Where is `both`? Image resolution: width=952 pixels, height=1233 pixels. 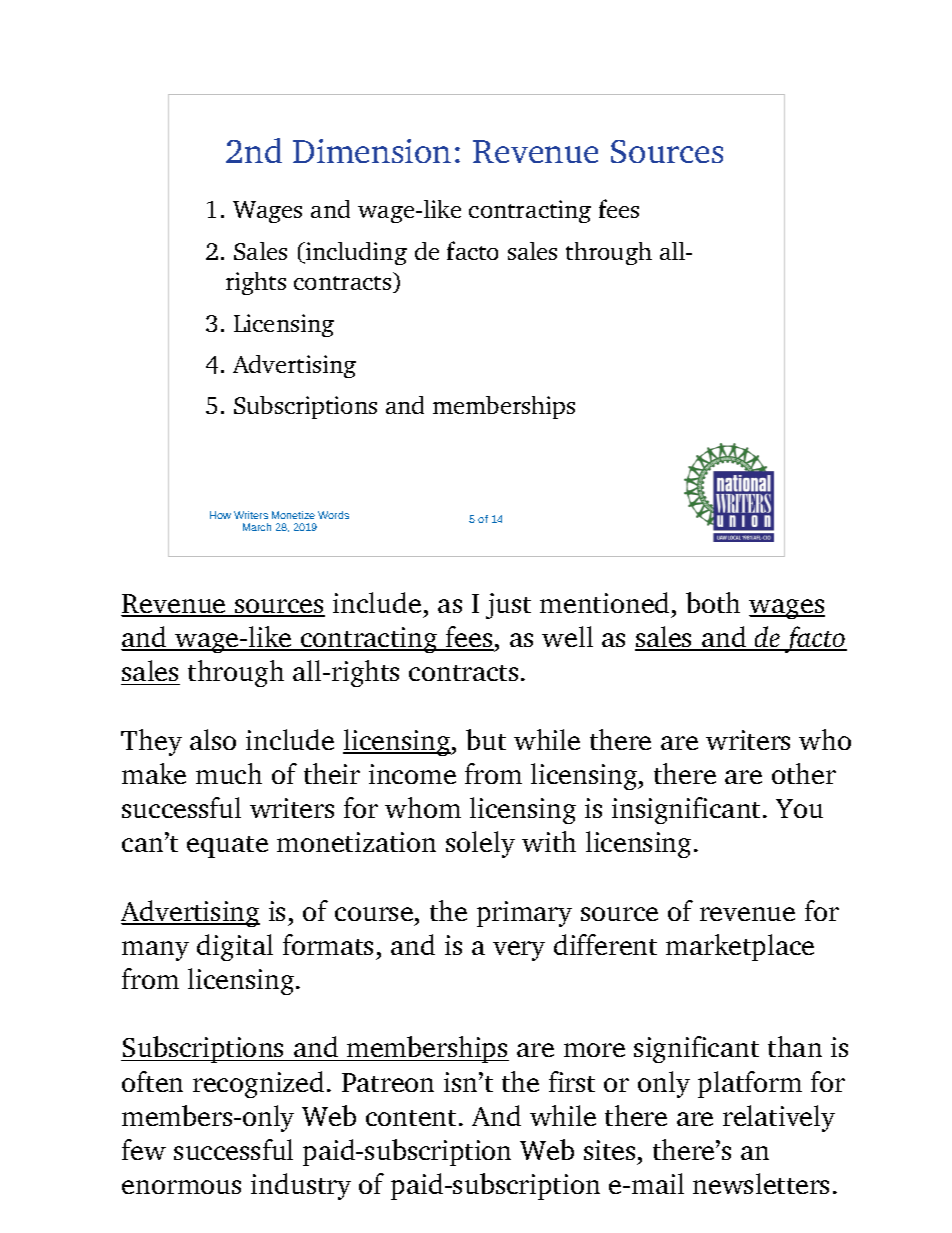
both is located at coordinates (713, 602).
